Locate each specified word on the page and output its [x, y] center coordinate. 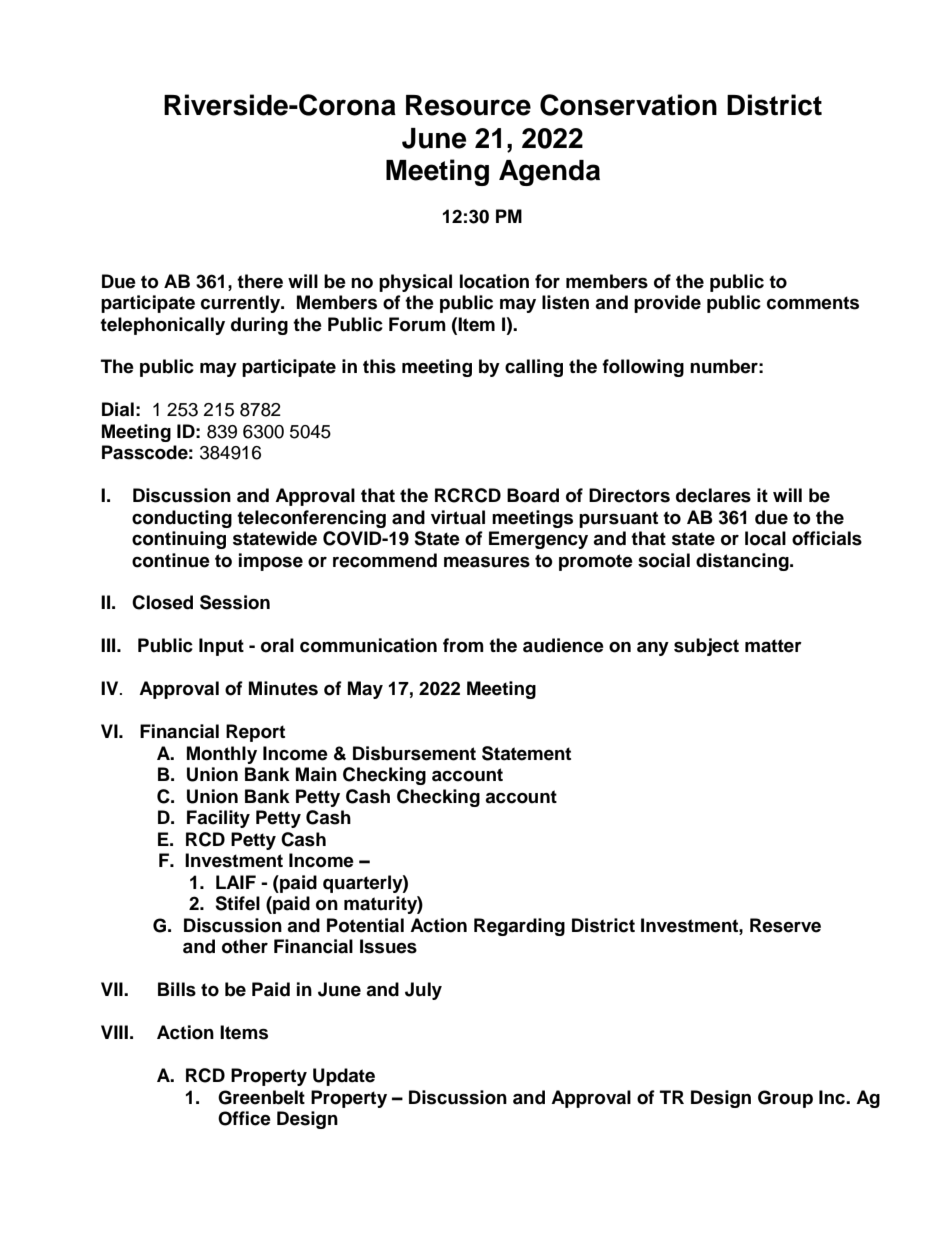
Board [533, 495]
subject [706, 647]
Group [785, 1099]
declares [713, 495]
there [260, 281]
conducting [182, 519]
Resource [468, 105]
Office [244, 1118]
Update [344, 1077]
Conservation [628, 105]
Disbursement [414, 753]
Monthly [222, 755]
